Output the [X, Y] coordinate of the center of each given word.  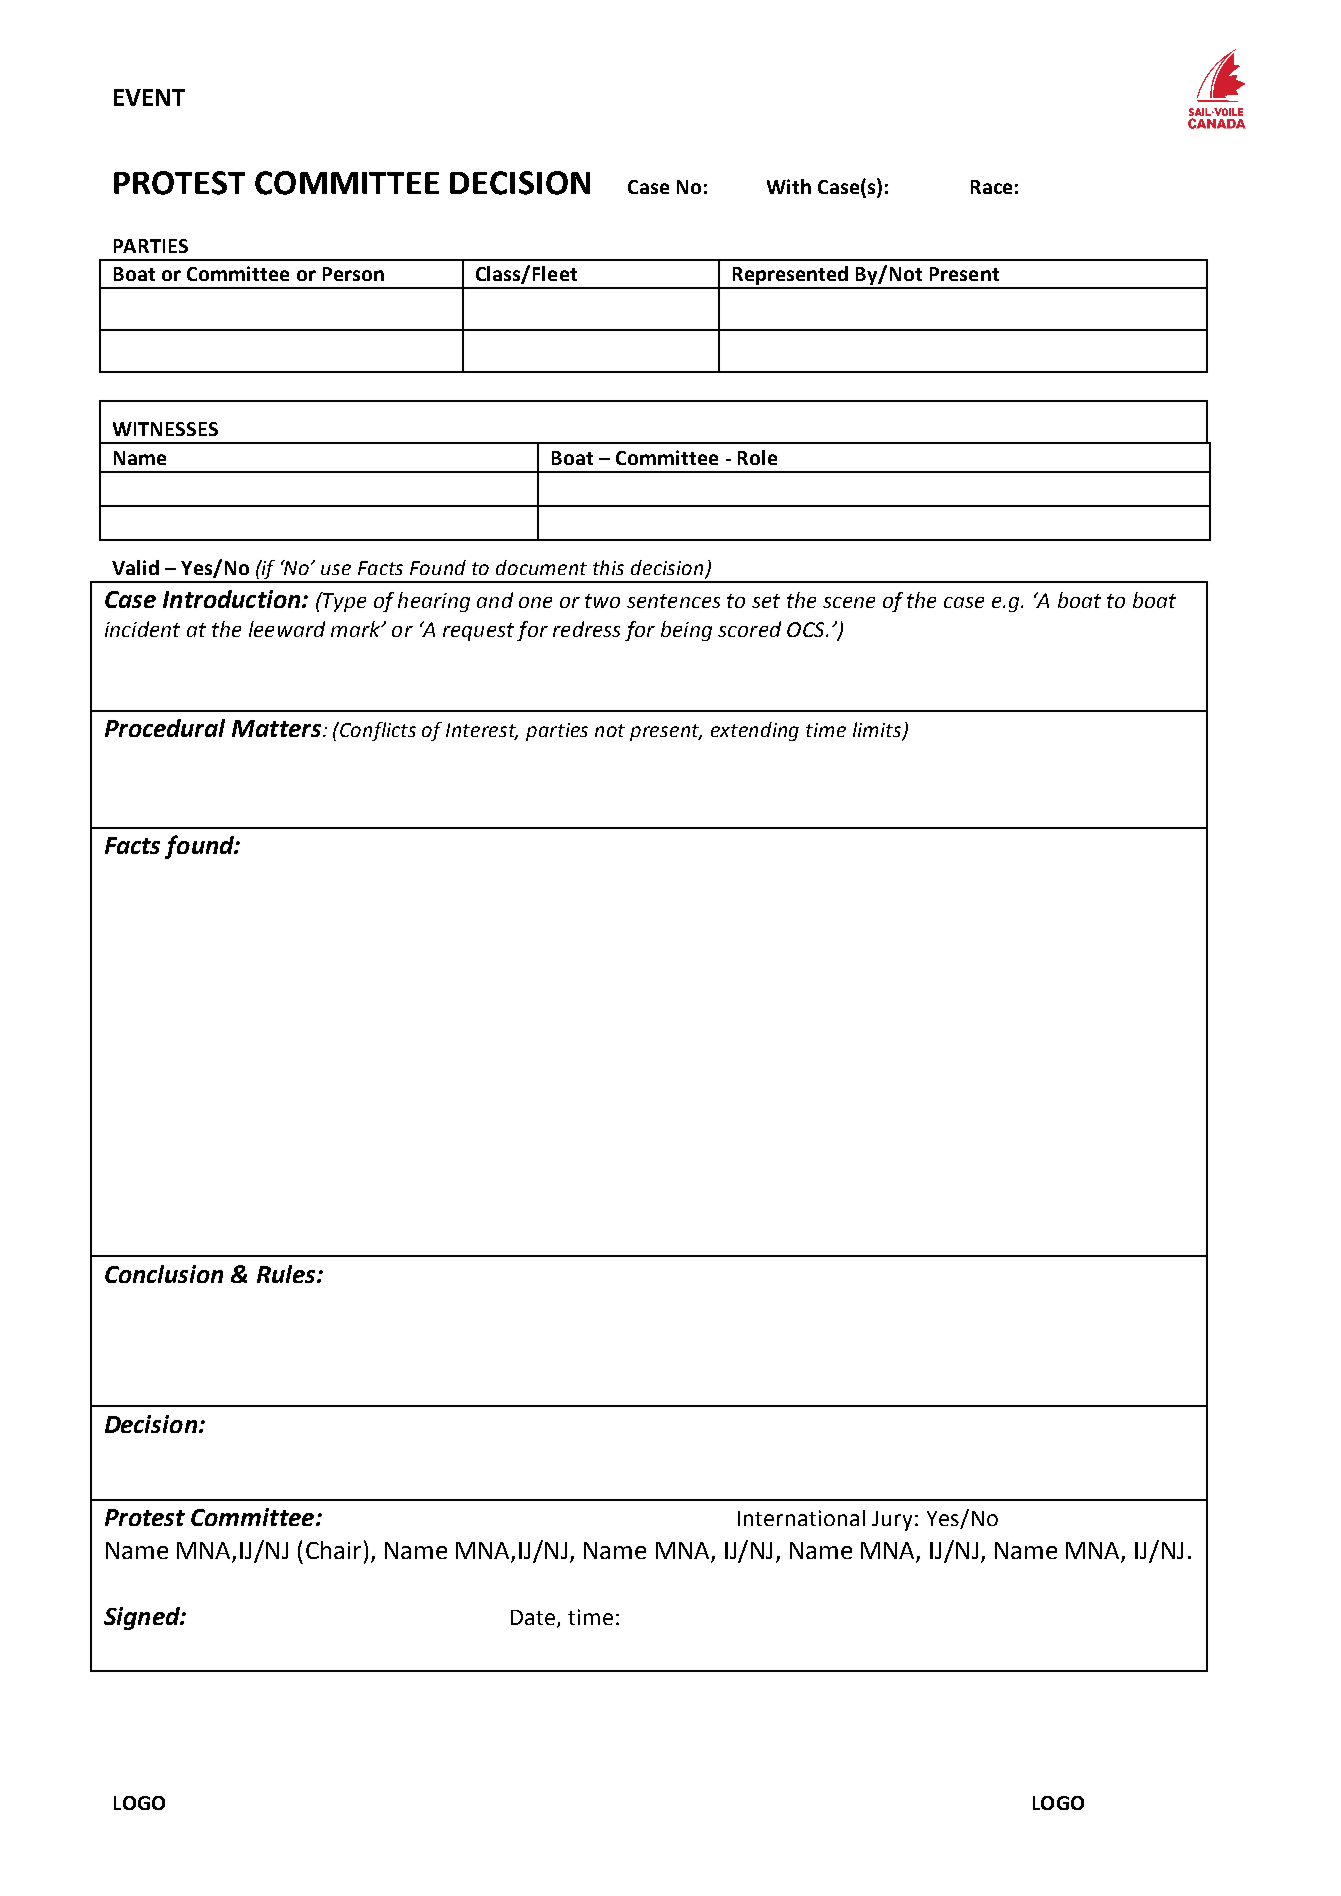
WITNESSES [165, 429]
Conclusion [164, 1274]
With [789, 186]
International [801, 1518]
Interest [482, 731]
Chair [333, 1550]
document [541, 567]
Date [534, 1619]
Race [991, 187]
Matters [278, 728]
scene [849, 602]
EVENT [149, 97]
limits [878, 731]
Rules [287, 1274]
